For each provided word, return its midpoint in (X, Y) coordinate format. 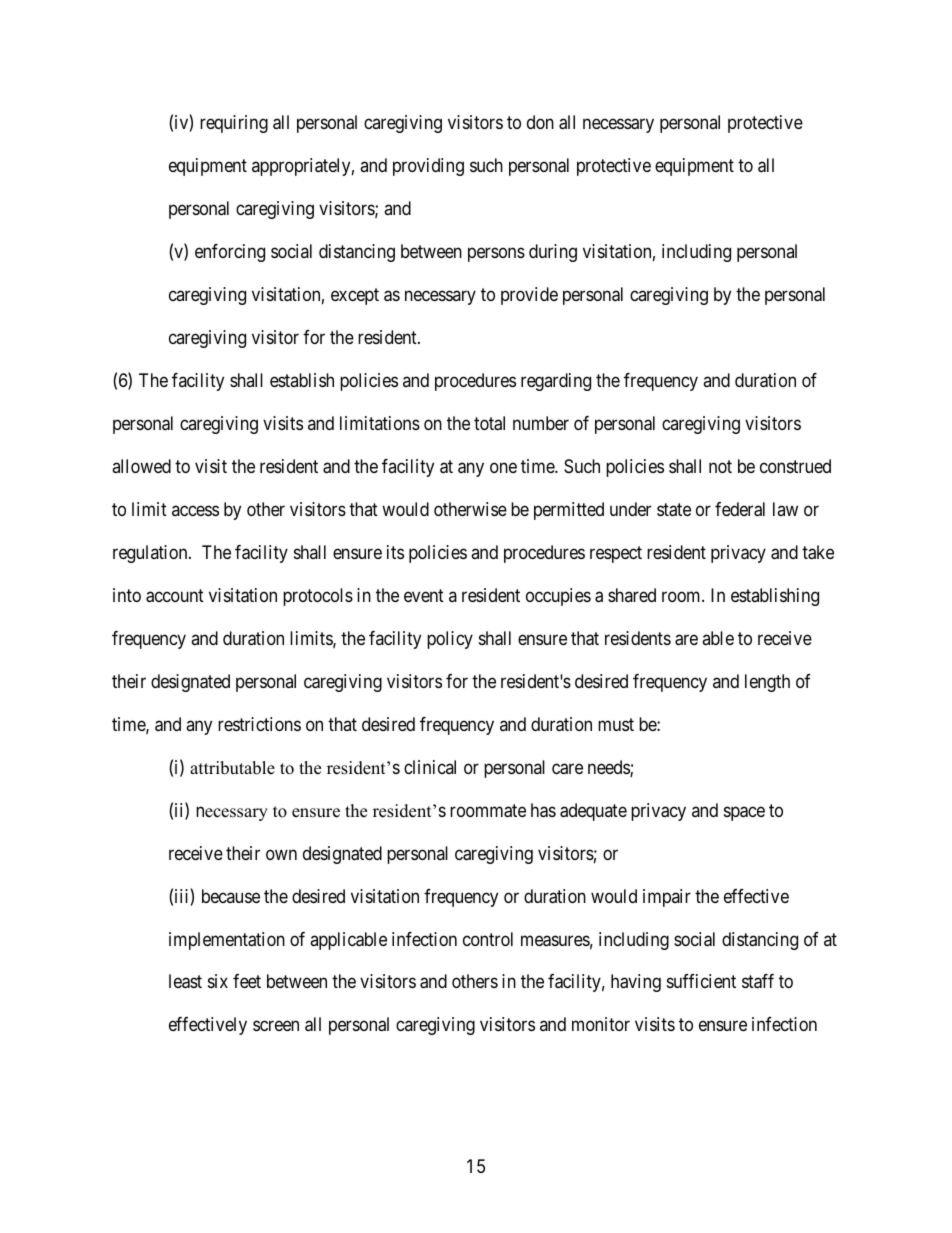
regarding (556, 382)
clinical (430, 767)
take (818, 552)
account (175, 596)
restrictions (259, 724)
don (540, 122)
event (424, 595)
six (218, 981)
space (744, 813)
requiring (234, 124)
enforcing (230, 253)
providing (428, 167)
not (720, 466)
